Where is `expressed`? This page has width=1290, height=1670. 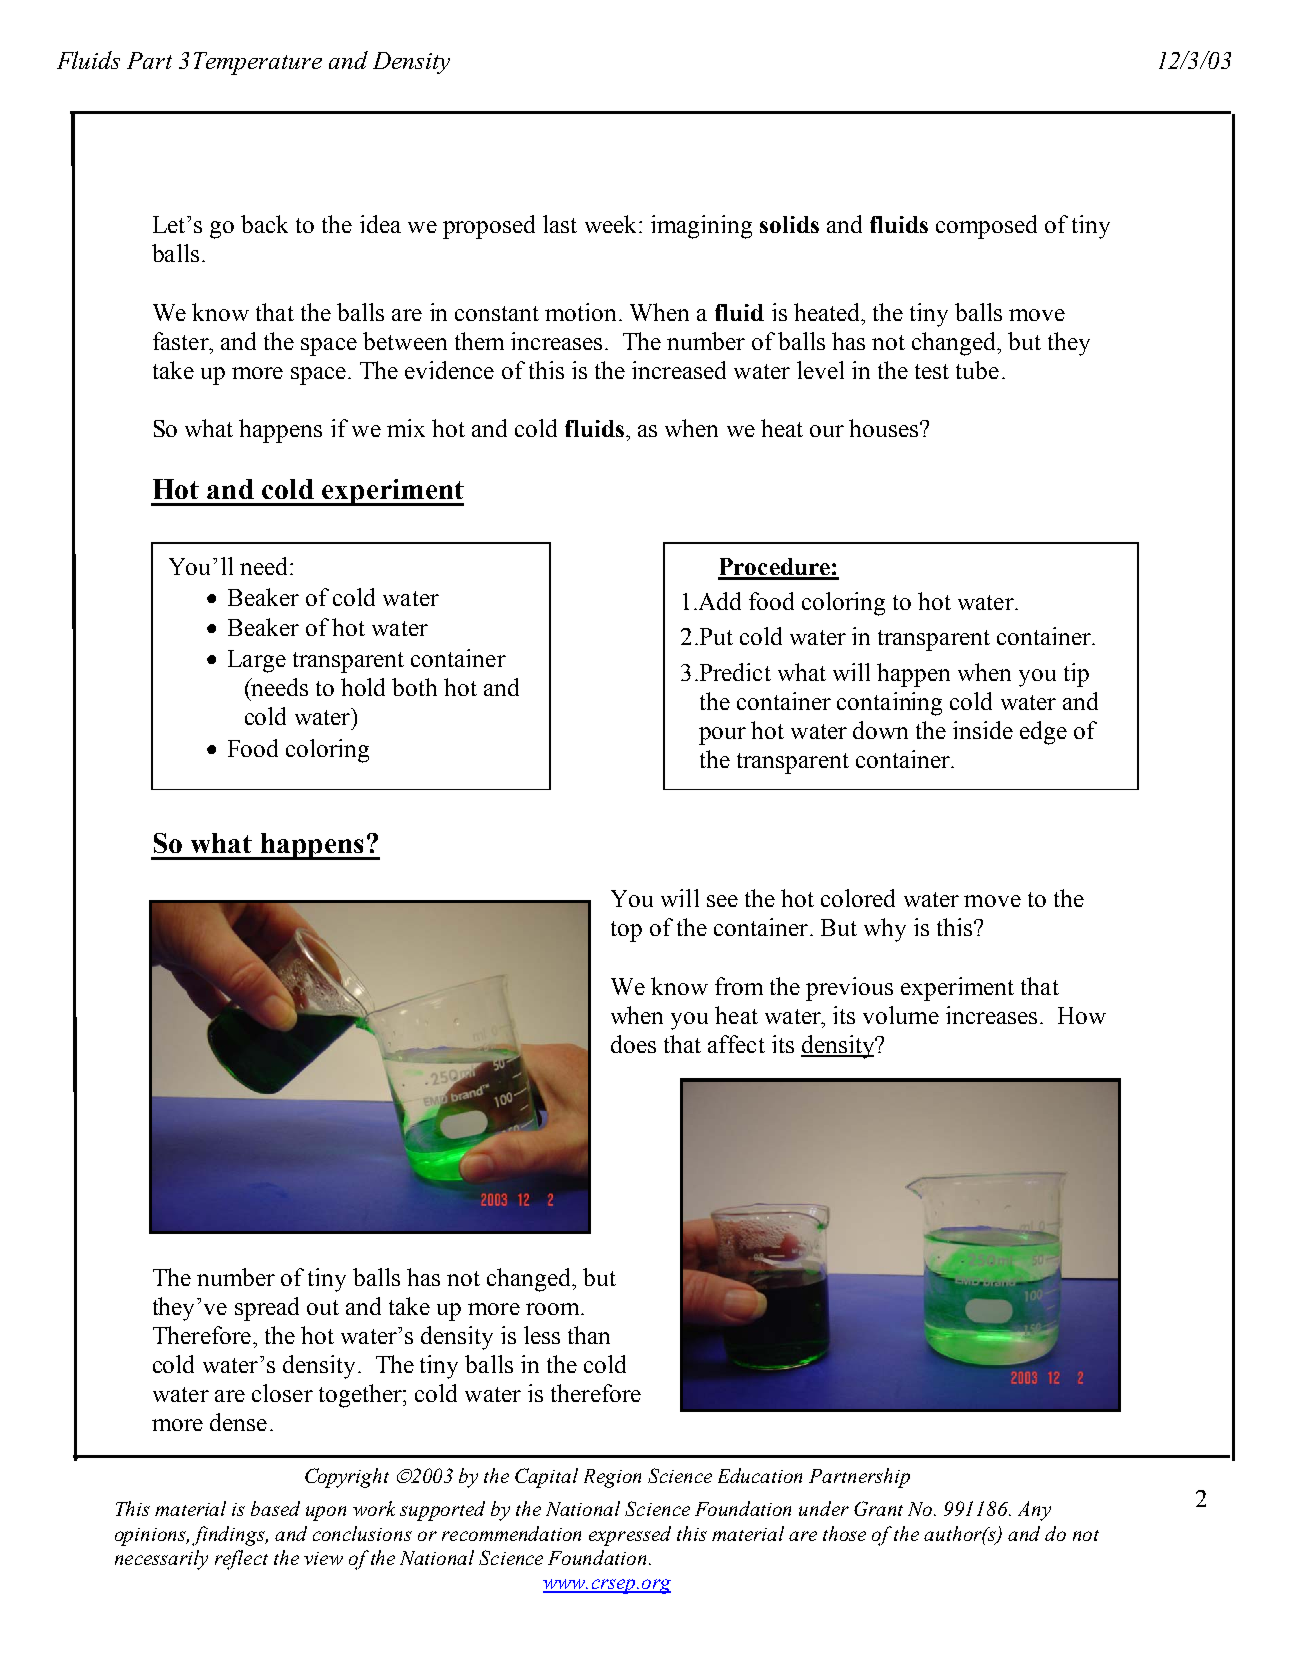 expressed is located at coordinates (630, 1536).
